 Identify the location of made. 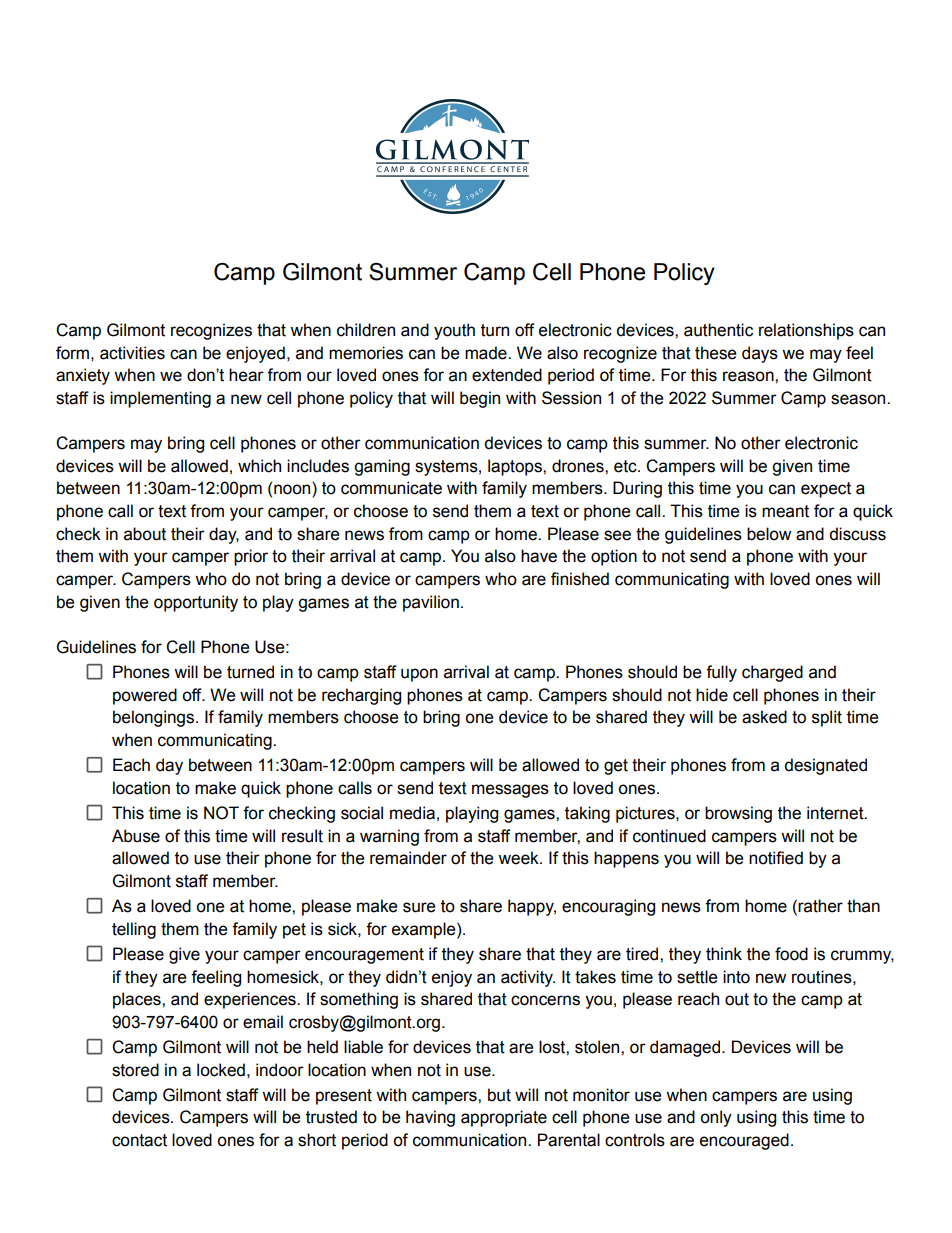
(487, 353).
